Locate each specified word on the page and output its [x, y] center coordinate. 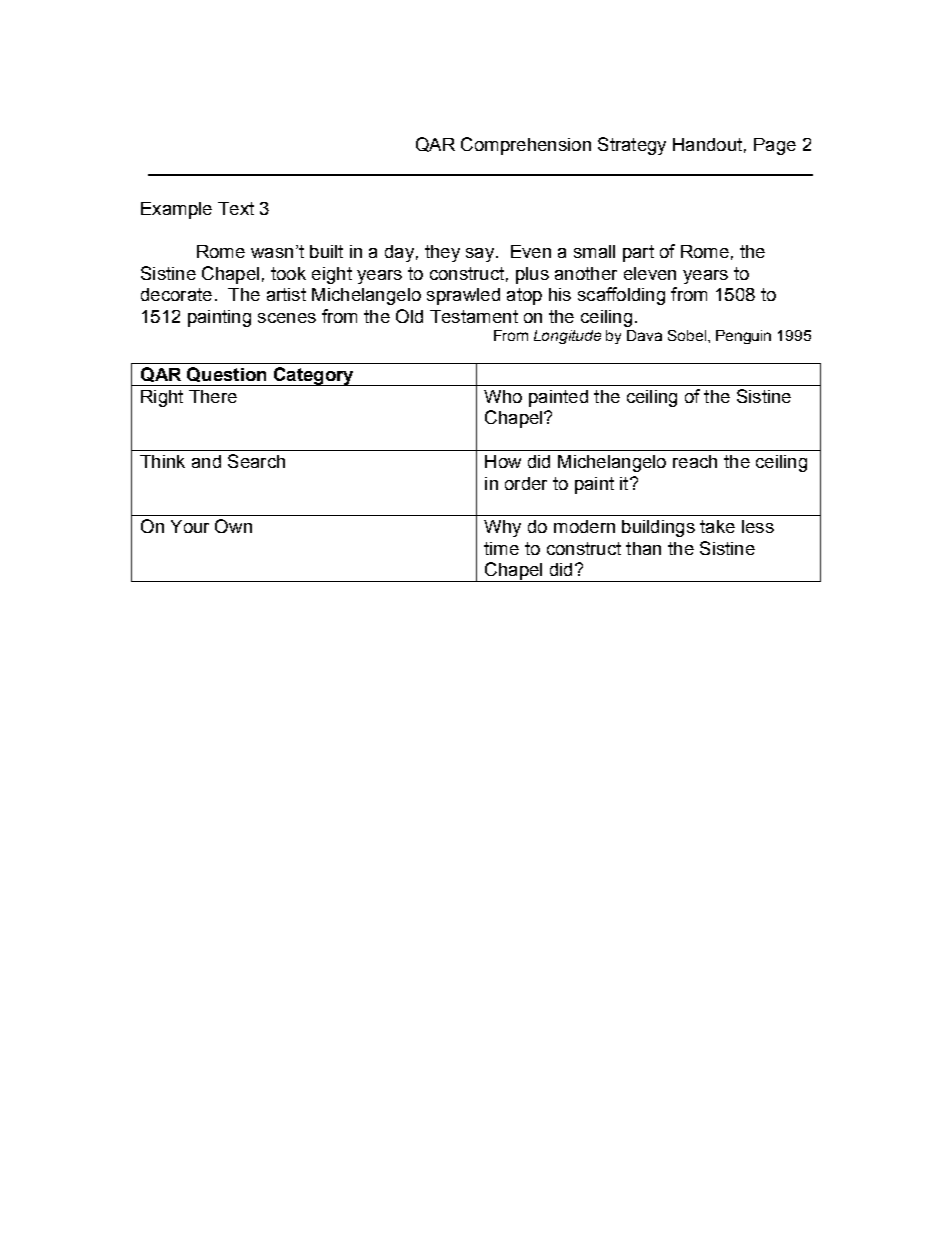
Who [503, 396]
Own [233, 526]
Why [502, 528]
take [717, 526]
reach [695, 461]
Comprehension [526, 146]
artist [286, 294]
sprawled [463, 296]
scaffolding [621, 296]
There [213, 396]
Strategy [632, 146]
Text [236, 208]
